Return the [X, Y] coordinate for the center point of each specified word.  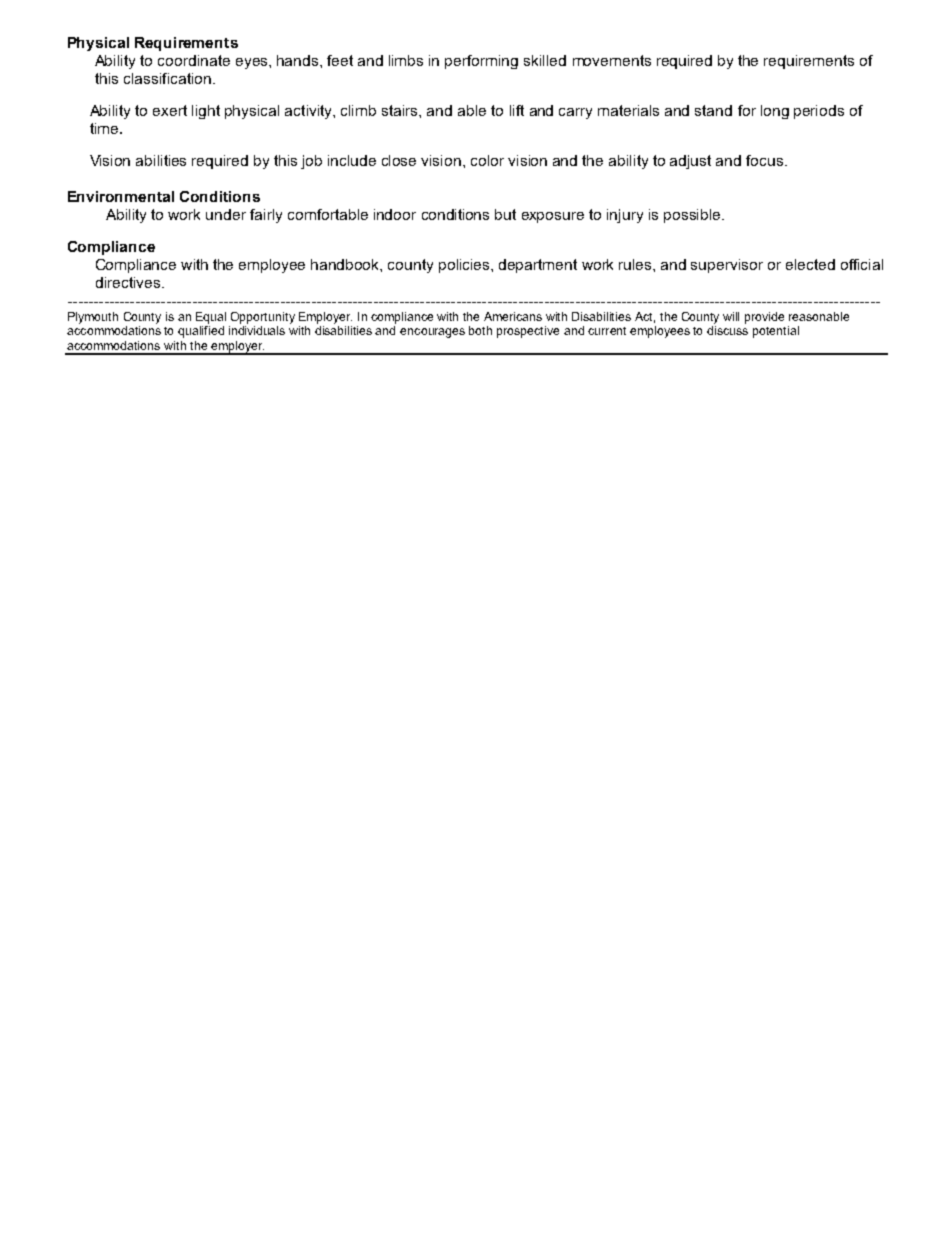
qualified [201, 332]
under [226, 214]
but [505, 214]
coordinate [194, 60]
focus [766, 160]
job [311, 162]
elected [810, 264]
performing [481, 62]
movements [612, 60]
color [487, 160]
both [480, 330]
